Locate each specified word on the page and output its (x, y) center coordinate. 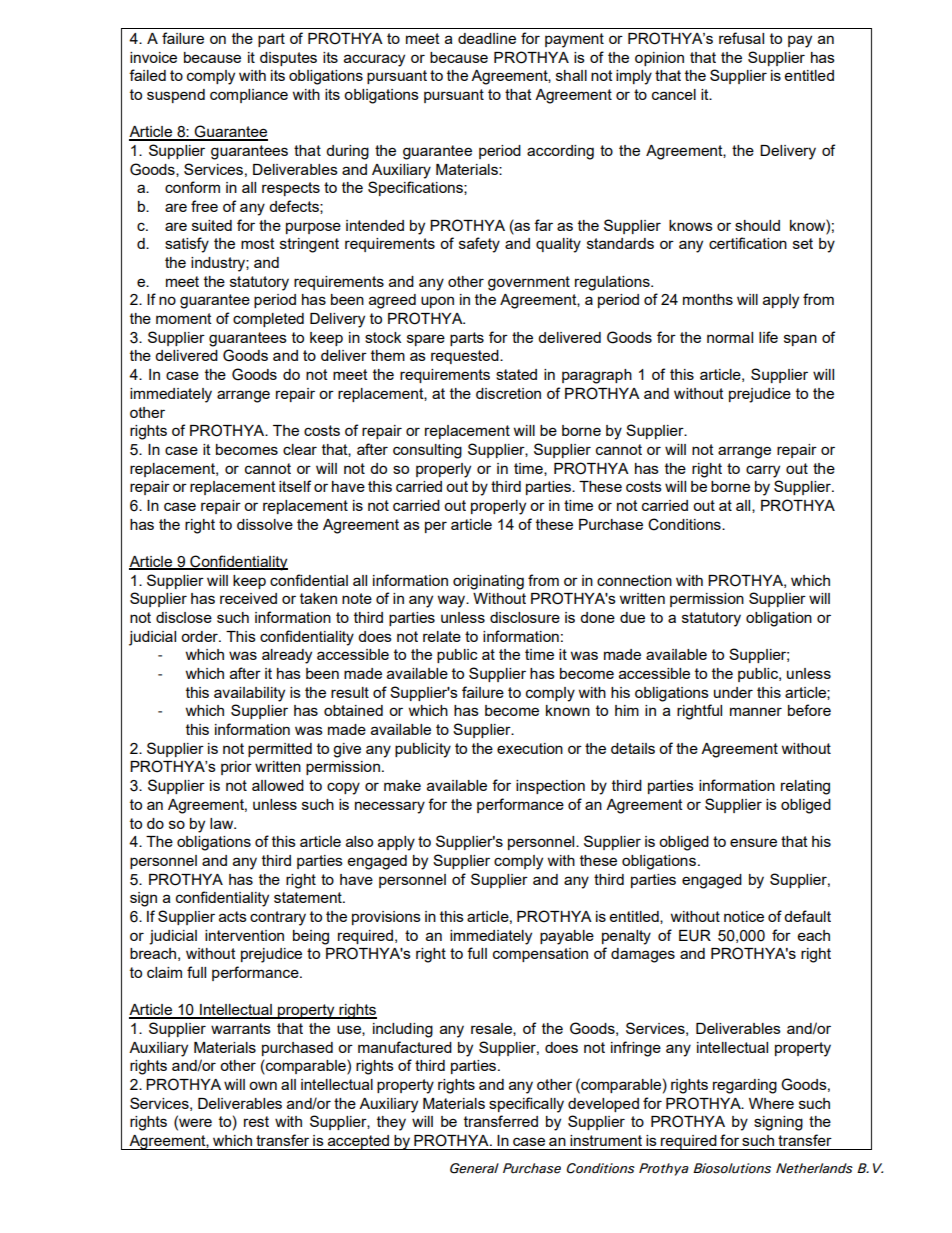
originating (488, 582)
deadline (487, 38)
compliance (249, 96)
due (632, 617)
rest (256, 1121)
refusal (741, 38)
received (248, 598)
